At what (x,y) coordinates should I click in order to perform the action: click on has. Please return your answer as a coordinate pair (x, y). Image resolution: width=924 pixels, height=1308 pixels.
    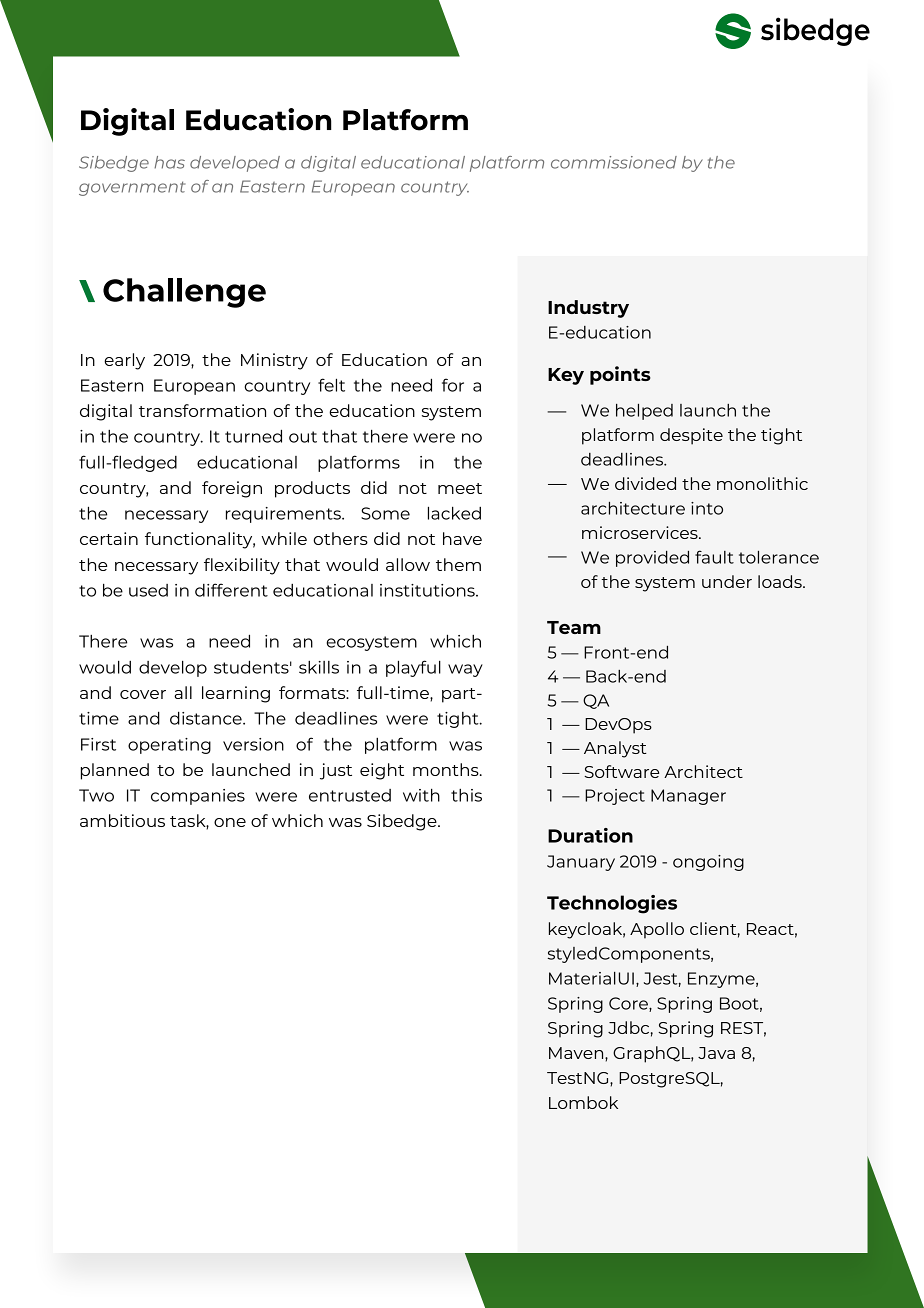
    Looking at the image, I should click on (169, 162).
